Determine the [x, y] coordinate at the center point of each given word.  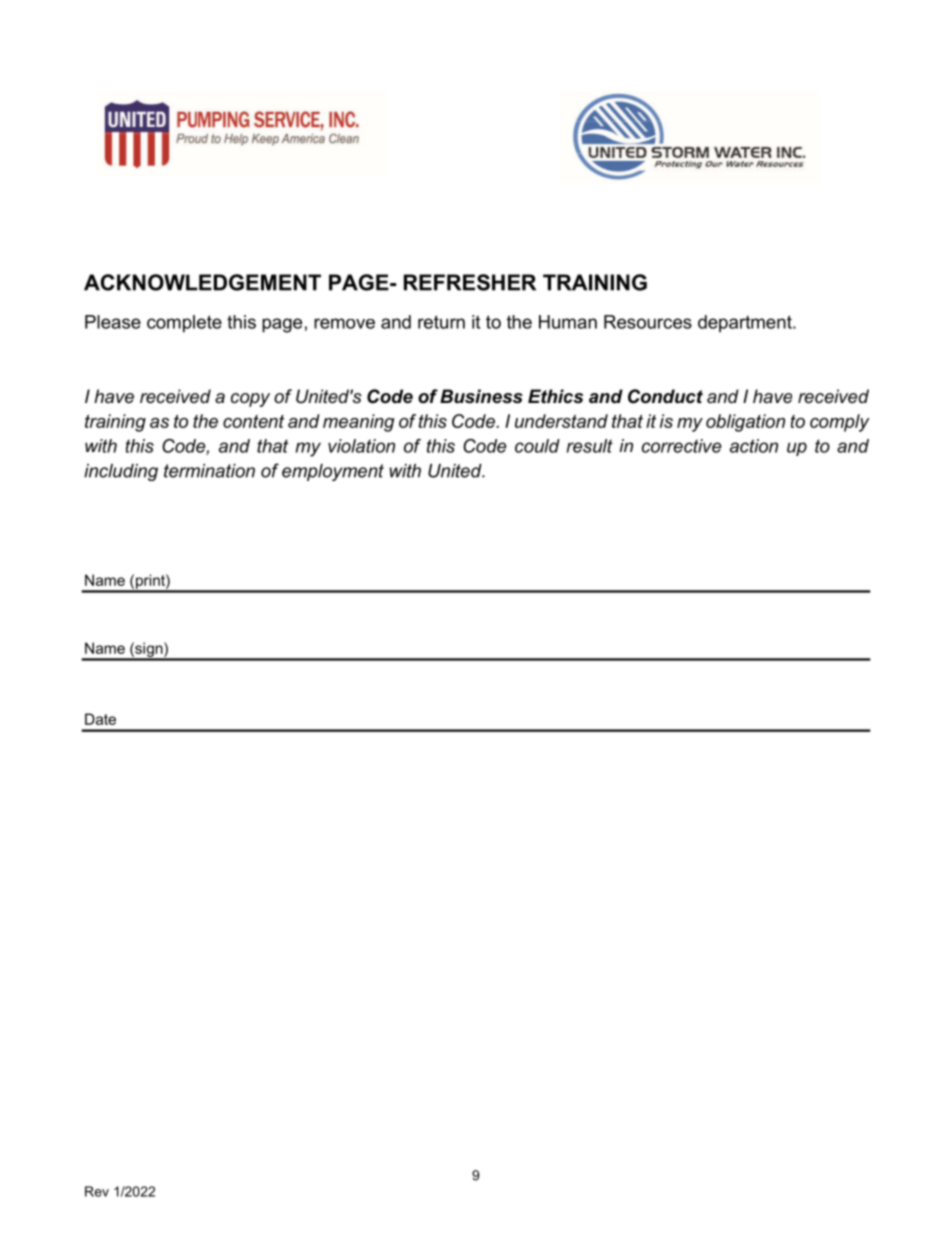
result [590, 446]
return [441, 322]
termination [209, 471]
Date [100, 719]
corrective [681, 446]
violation [361, 446]
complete [184, 324]
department [746, 324]
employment [333, 472]
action [754, 446]
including [121, 472]
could [537, 446]
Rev [97, 1191]
